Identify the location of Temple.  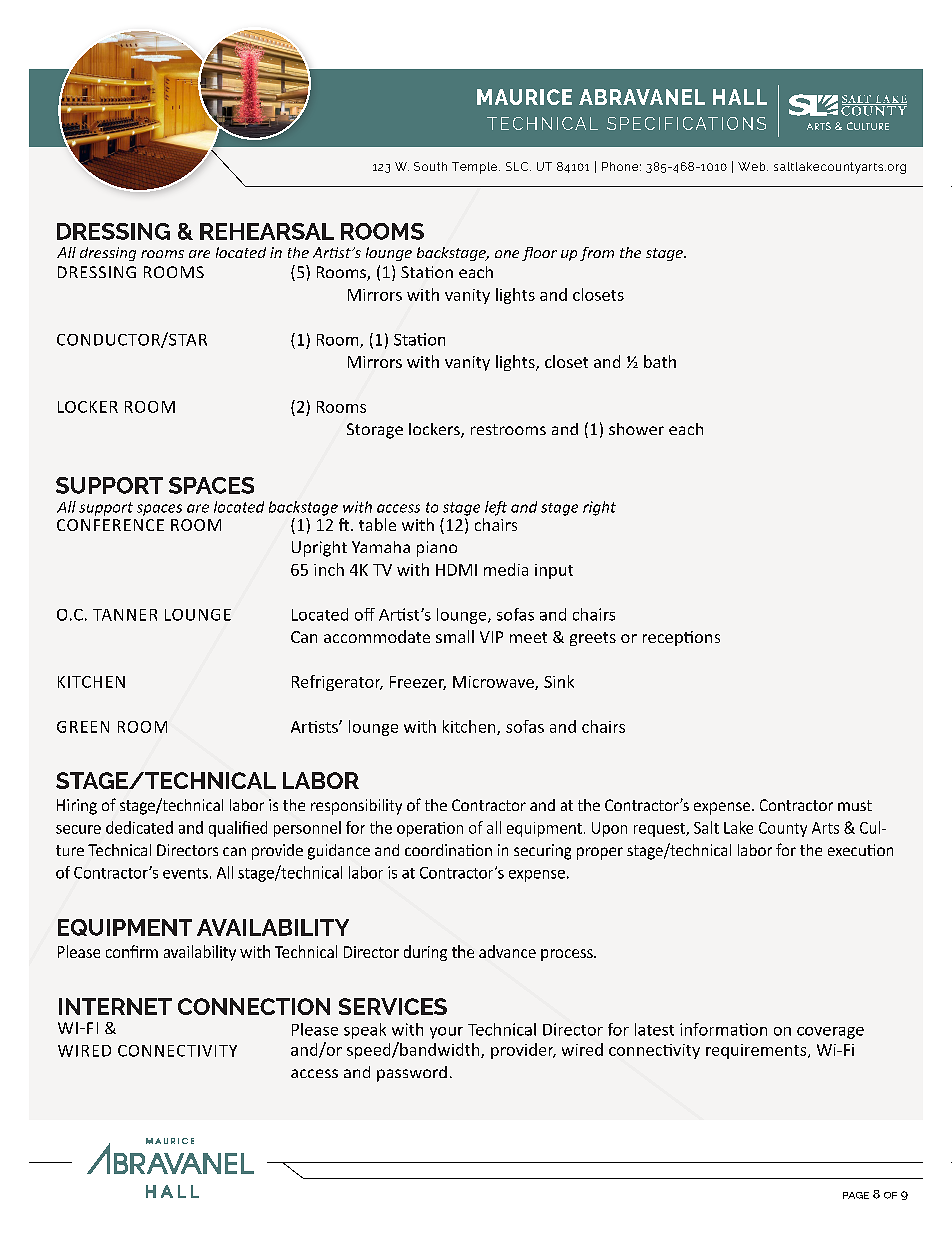
(476, 168).
